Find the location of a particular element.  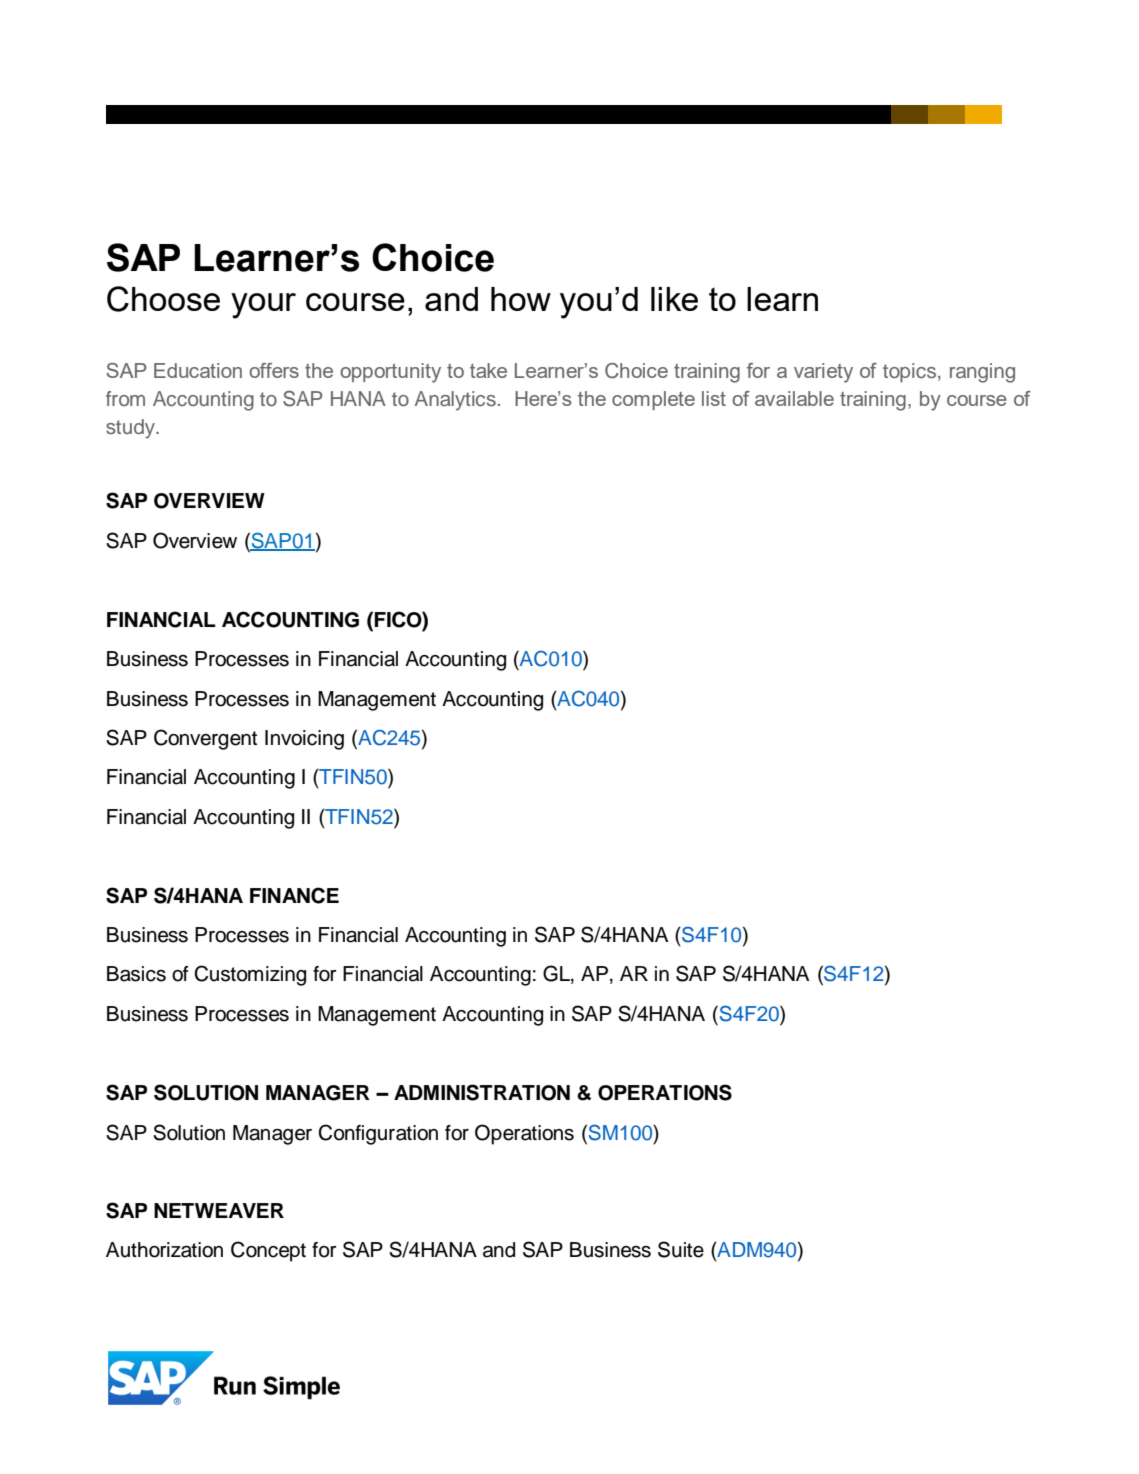

study is located at coordinates (131, 429).
